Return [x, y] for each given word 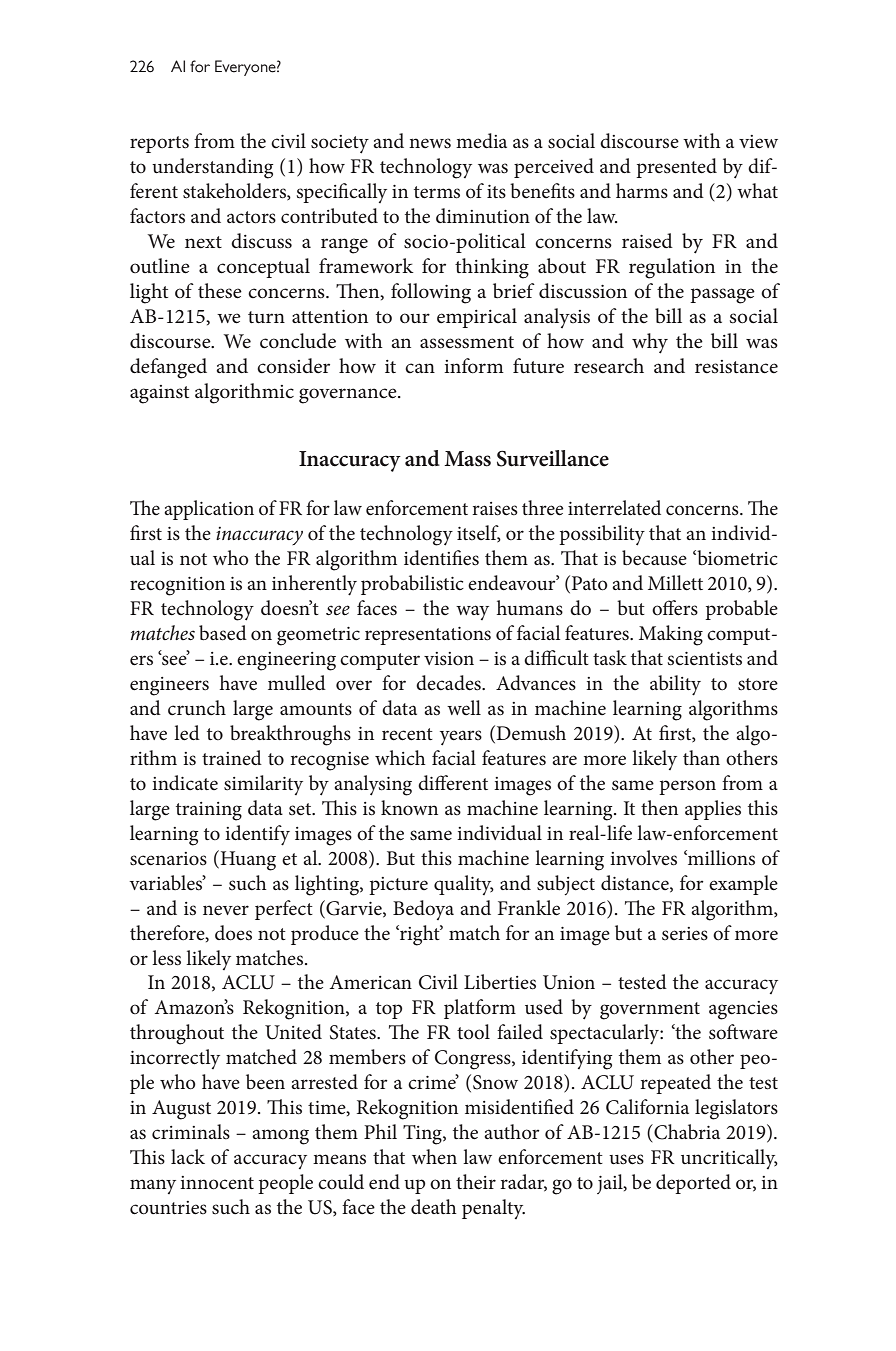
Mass [467, 459]
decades [449, 683]
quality [464, 885]
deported [693, 1184]
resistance [736, 367]
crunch [197, 708]
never [226, 910]
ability [675, 685]
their [476, 1182]
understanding [212, 168]
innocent [217, 1183]
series [685, 934]
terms [437, 192]
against [159, 394]
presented [676, 168]
